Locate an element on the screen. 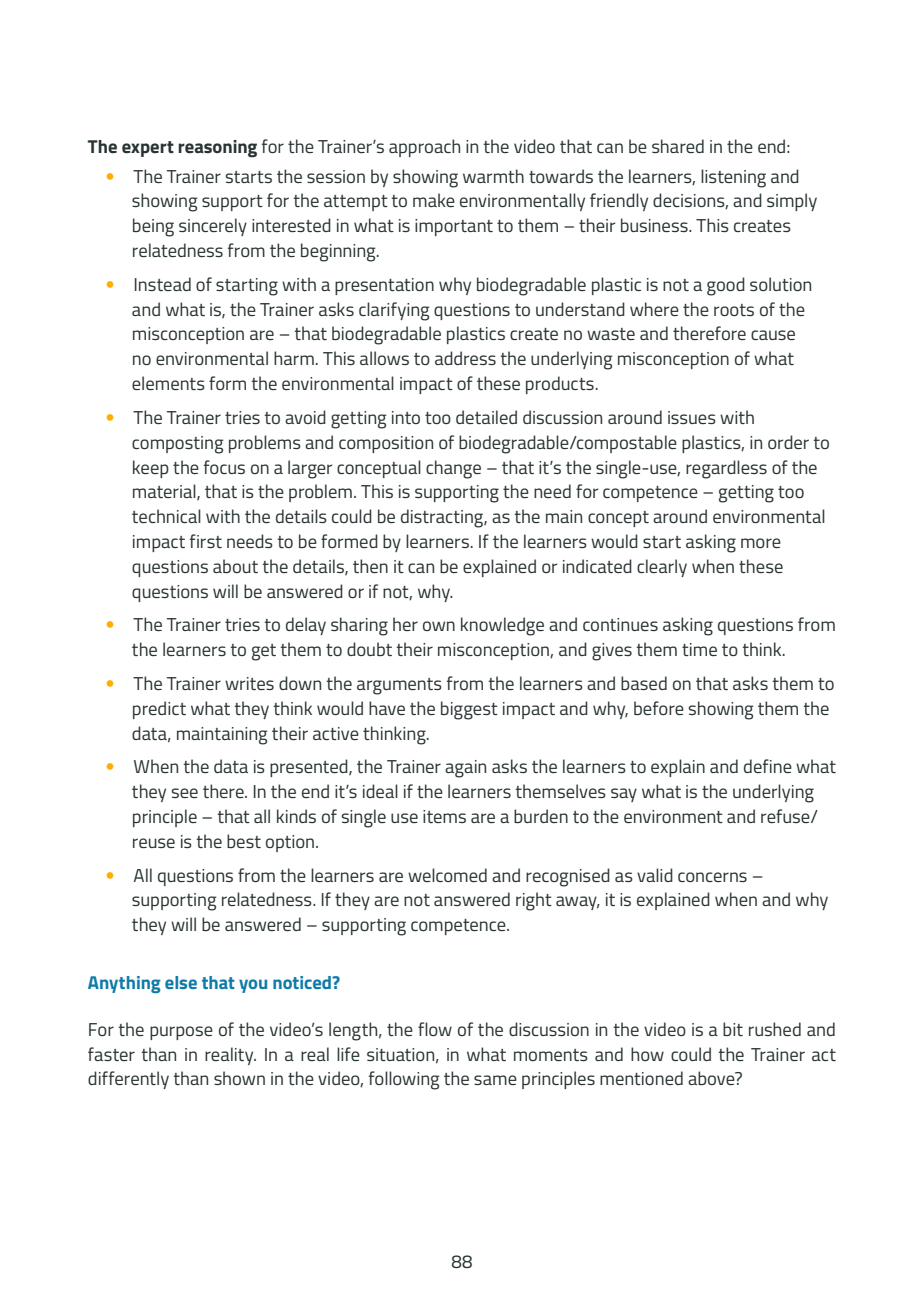 The width and height of the screenshot is (924, 1308). purpose is located at coordinates (181, 1033).
